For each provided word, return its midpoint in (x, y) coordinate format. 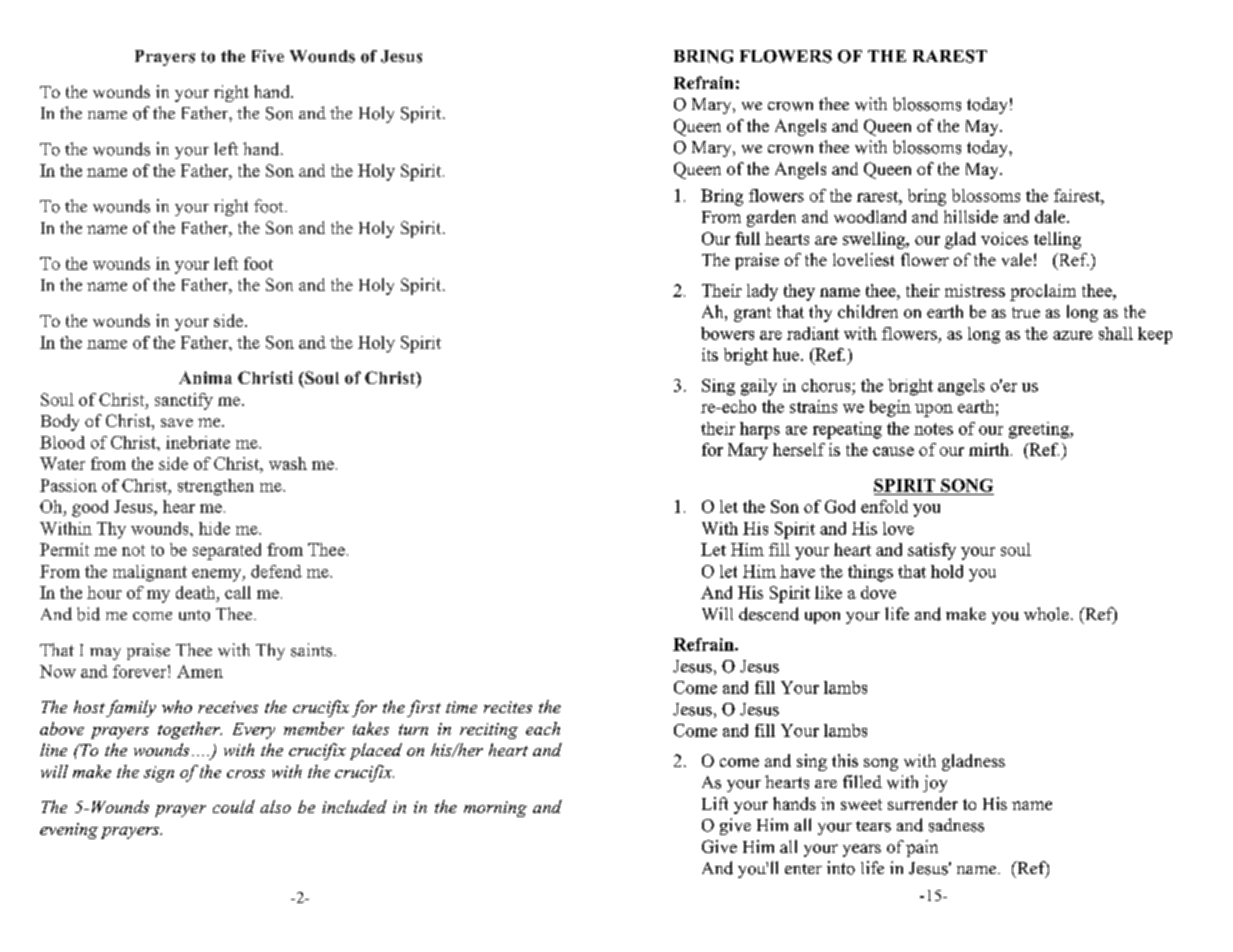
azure (1073, 335)
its (710, 354)
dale (1051, 216)
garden (771, 218)
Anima (205, 377)
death (197, 592)
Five (268, 56)
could (234, 806)
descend (769, 614)
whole (1046, 614)
